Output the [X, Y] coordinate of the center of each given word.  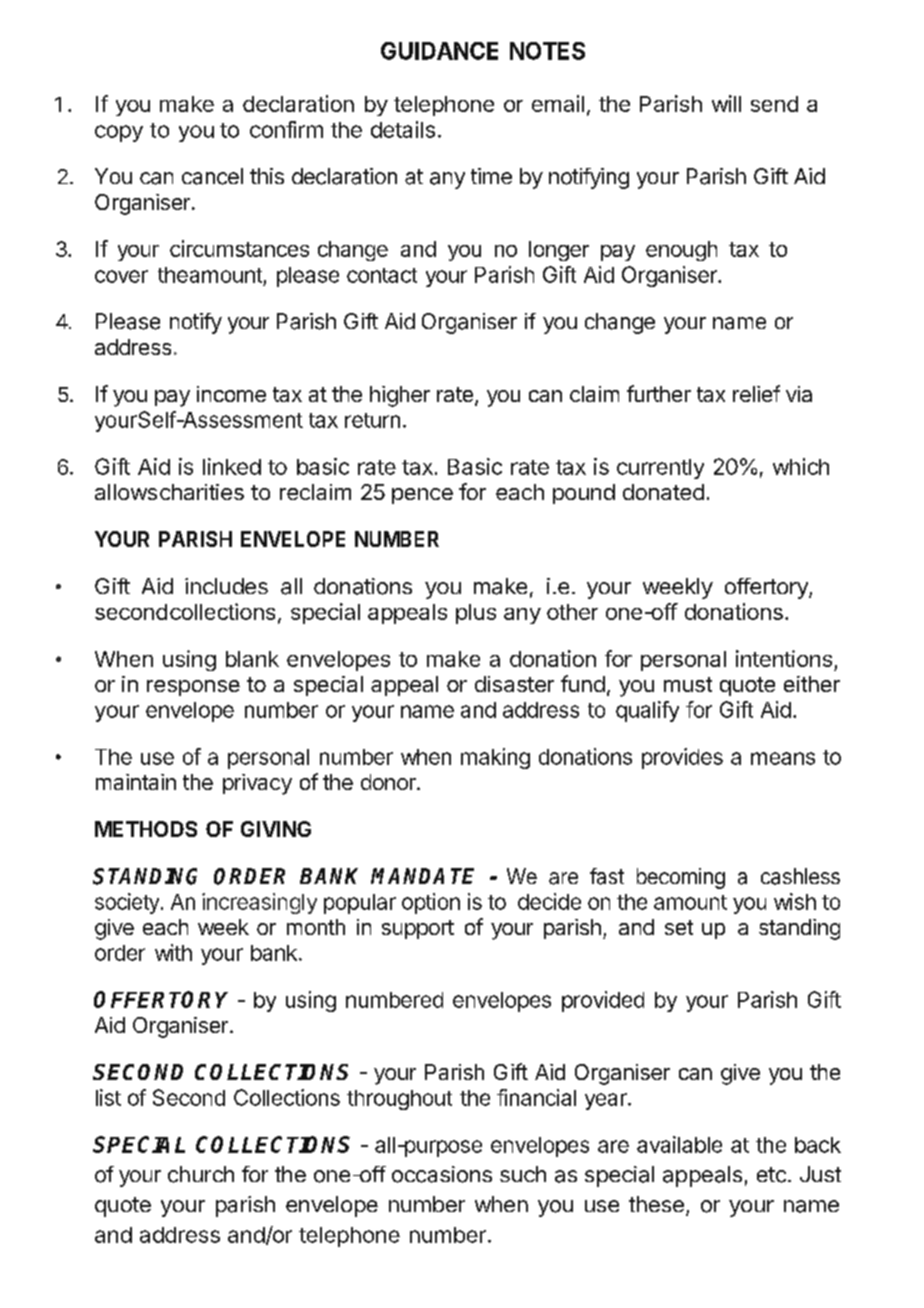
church [201, 1174]
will [726, 103]
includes [226, 586]
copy [119, 133]
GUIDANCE [439, 51]
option [431, 903]
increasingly [259, 903]
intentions [784, 658]
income [231, 394]
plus [476, 614]
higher [400, 396]
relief [756, 393]
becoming [681, 878]
